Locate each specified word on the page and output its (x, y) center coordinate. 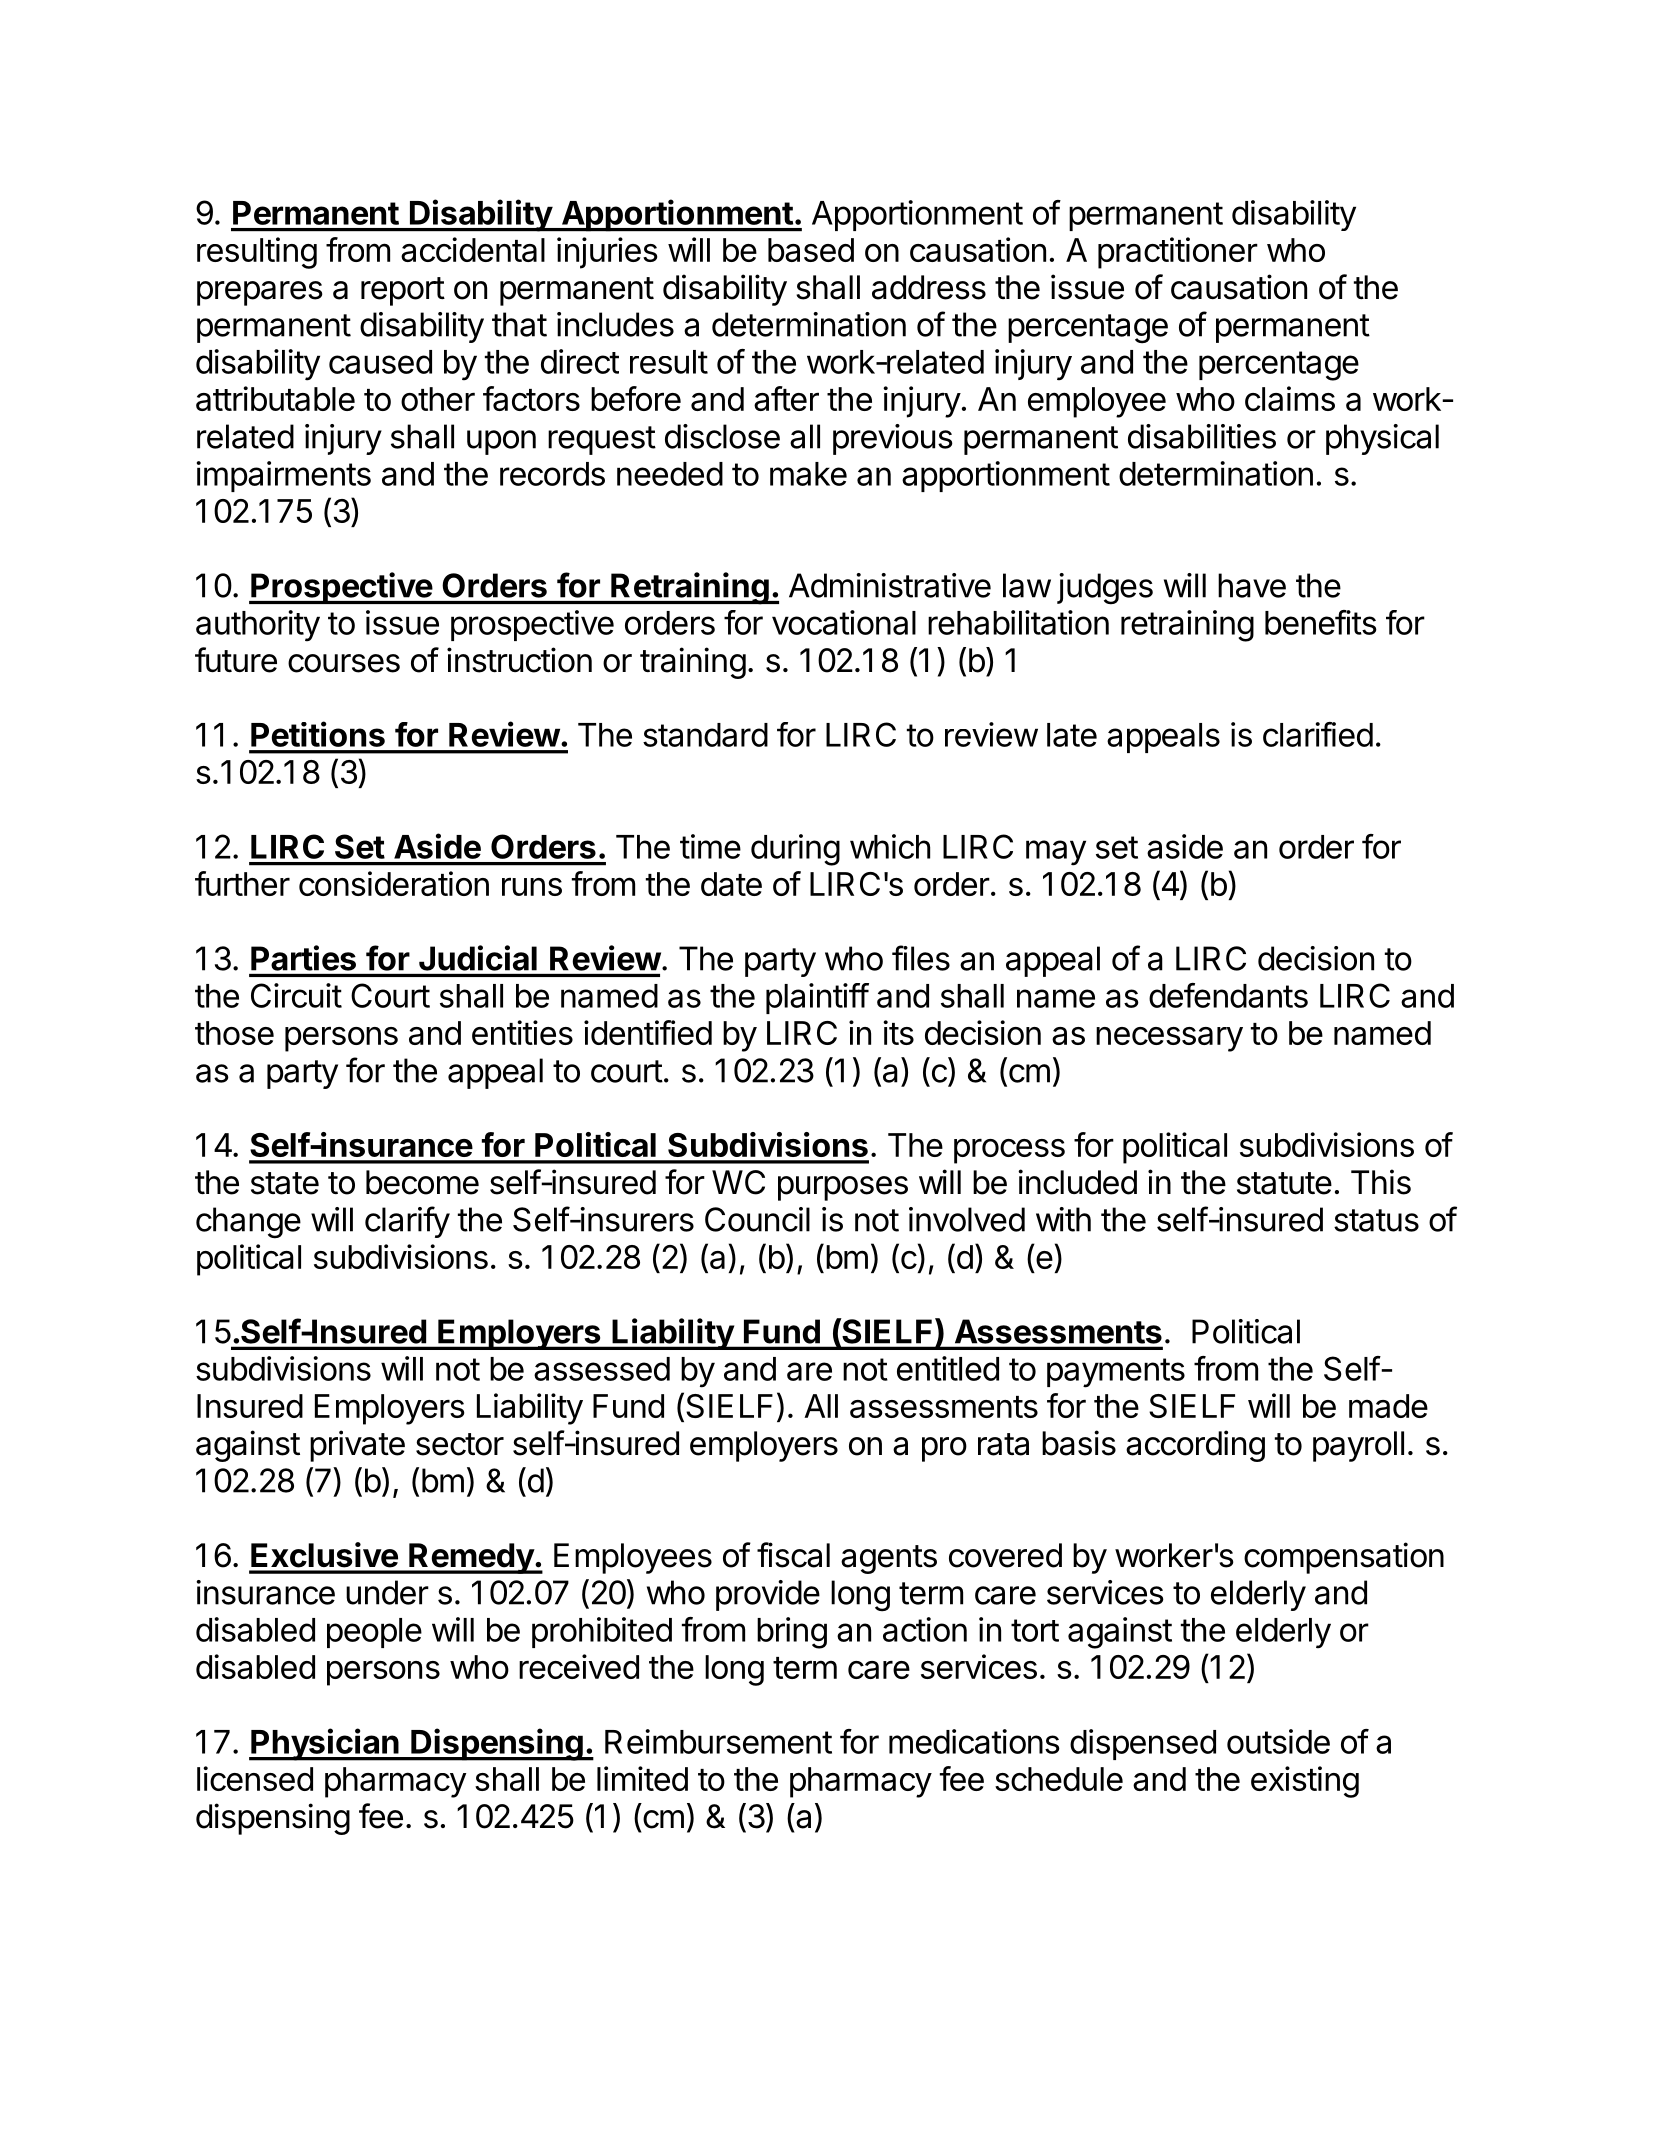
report (403, 291)
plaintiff (817, 998)
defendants (1228, 995)
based (811, 250)
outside (1278, 1741)
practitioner (1178, 253)
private (357, 1446)
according (1195, 1446)
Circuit (296, 995)
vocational (844, 622)
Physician (325, 1744)
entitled (948, 1368)
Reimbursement (718, 1741)
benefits (1321, 622)
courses (344, 663)
